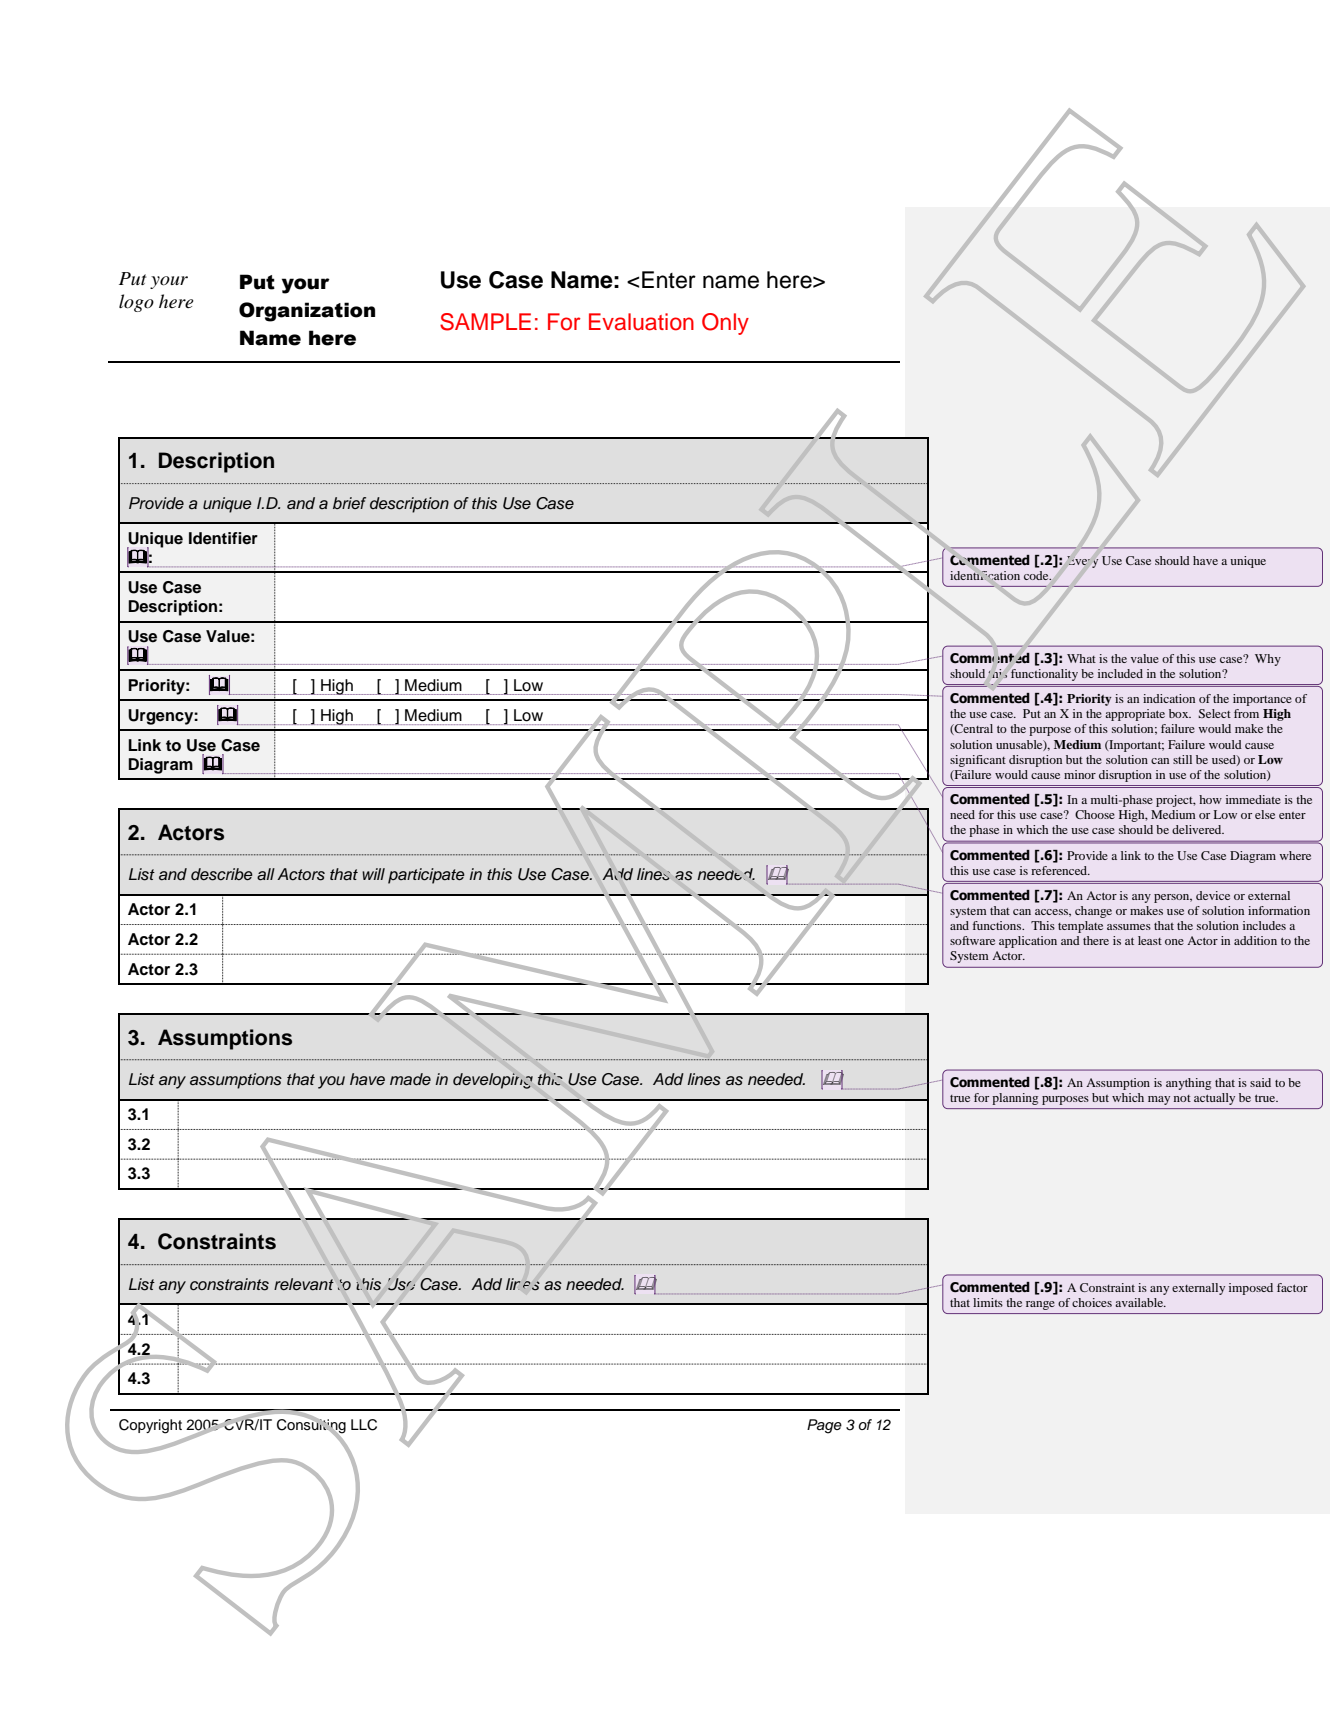 Image resolution: width=1331 pixels, height=1723 pixels. I want to click on Consulting, so click(311, 1426).
